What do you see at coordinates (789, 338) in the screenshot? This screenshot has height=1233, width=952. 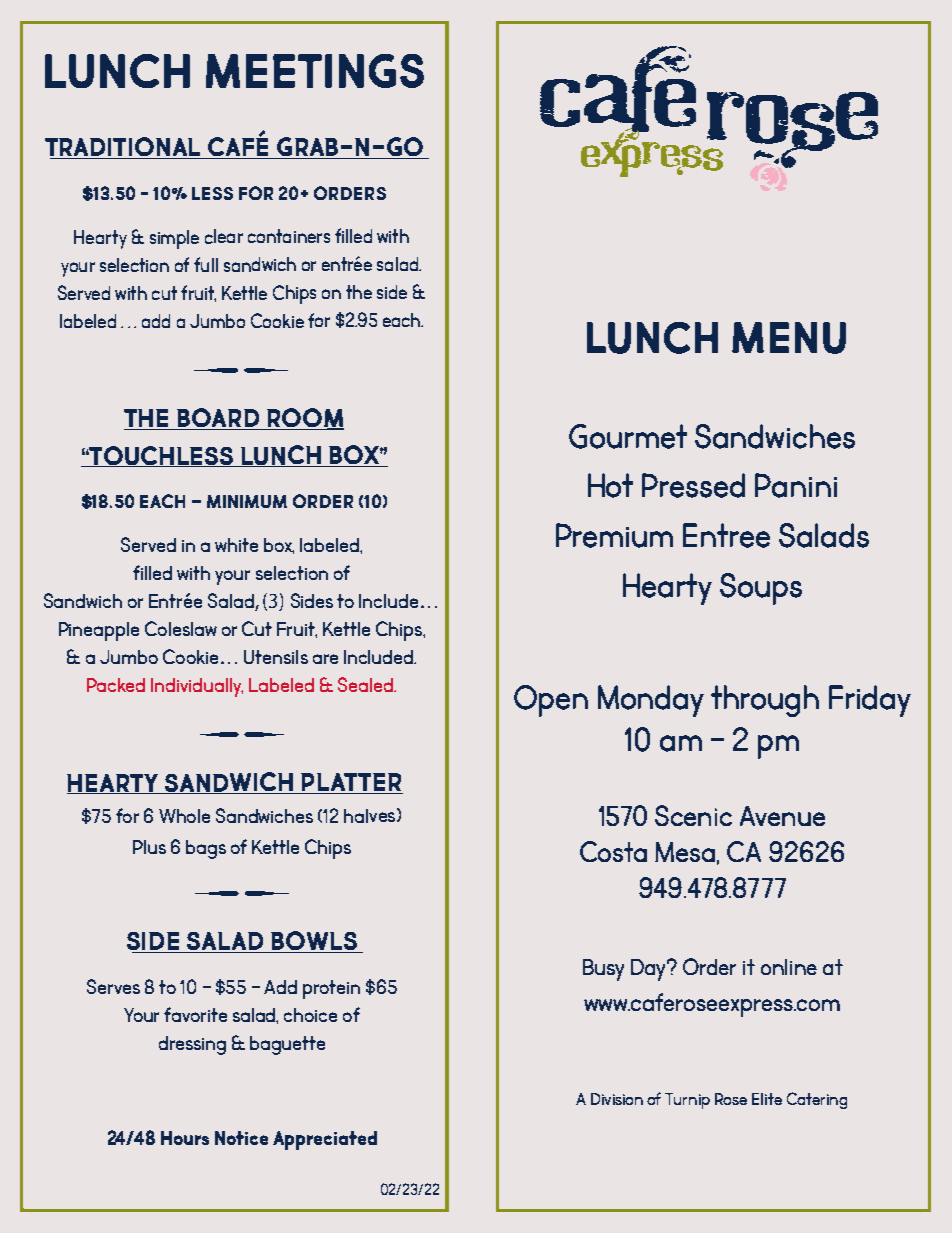 I see `MENU` at bounding box center [789, 338].
